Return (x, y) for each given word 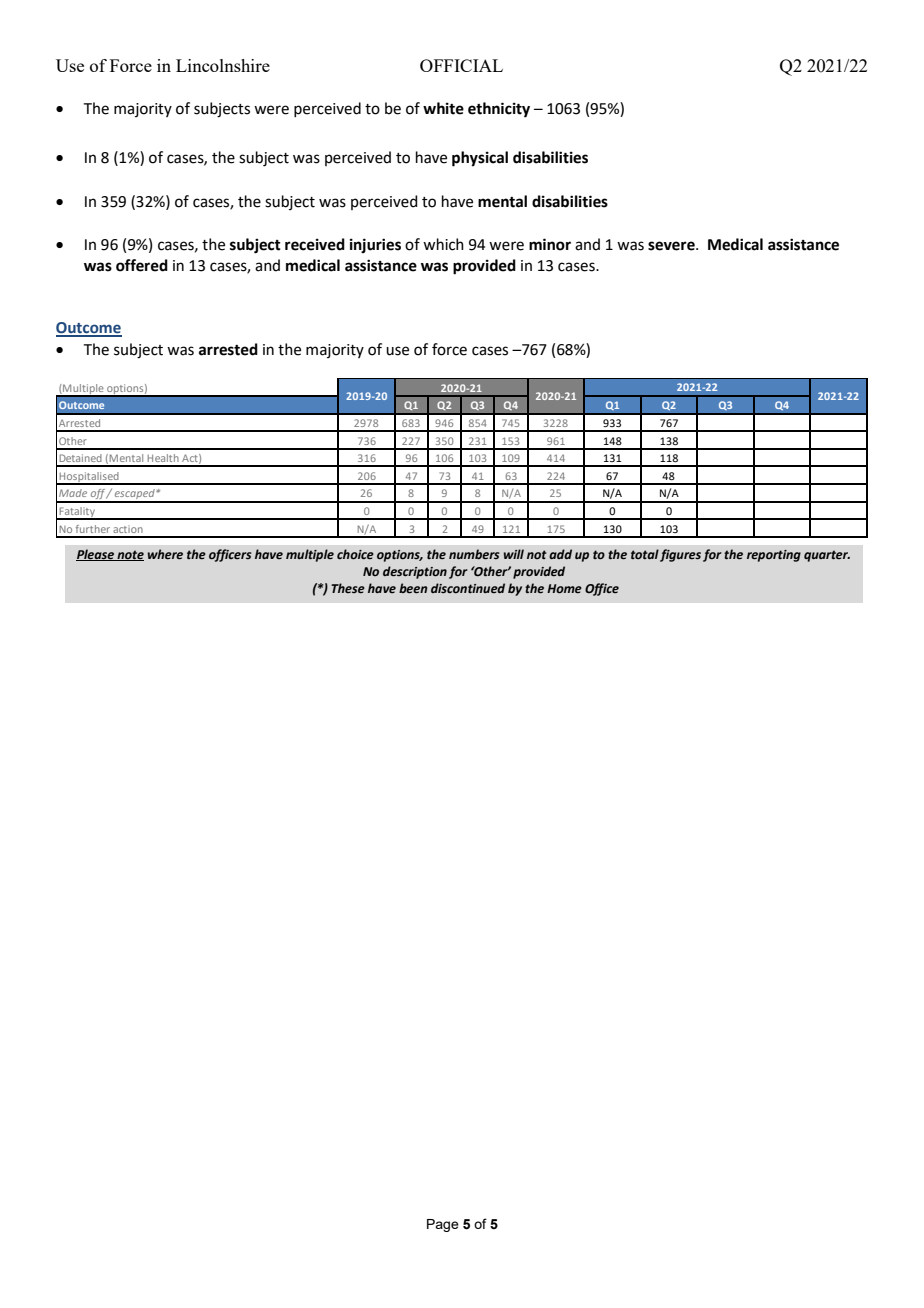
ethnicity (499, 110)
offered (142, 265)
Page (443, 1225)
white (443, 108)
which (443, 244)
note (129, 555)
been (413, 588)
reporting (774, 556)
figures (680, 555)
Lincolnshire (223, 65)
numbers (474, 554)
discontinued (468, 588)
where (165, 554)
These (348, 588)
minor (550, 244)
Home (564, 589)
